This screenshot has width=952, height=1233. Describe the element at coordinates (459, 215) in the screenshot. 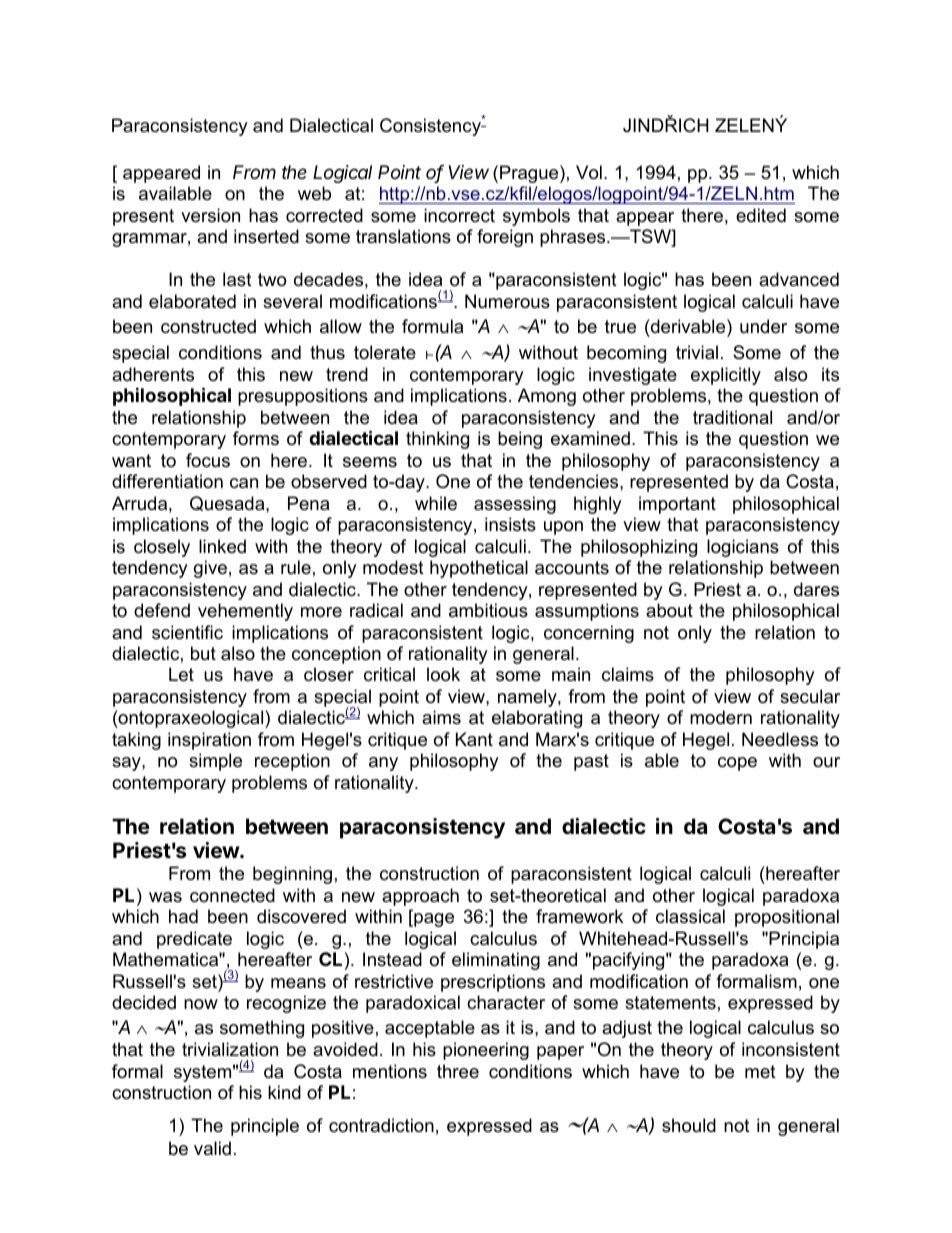

I see `incorrect` at that location.
